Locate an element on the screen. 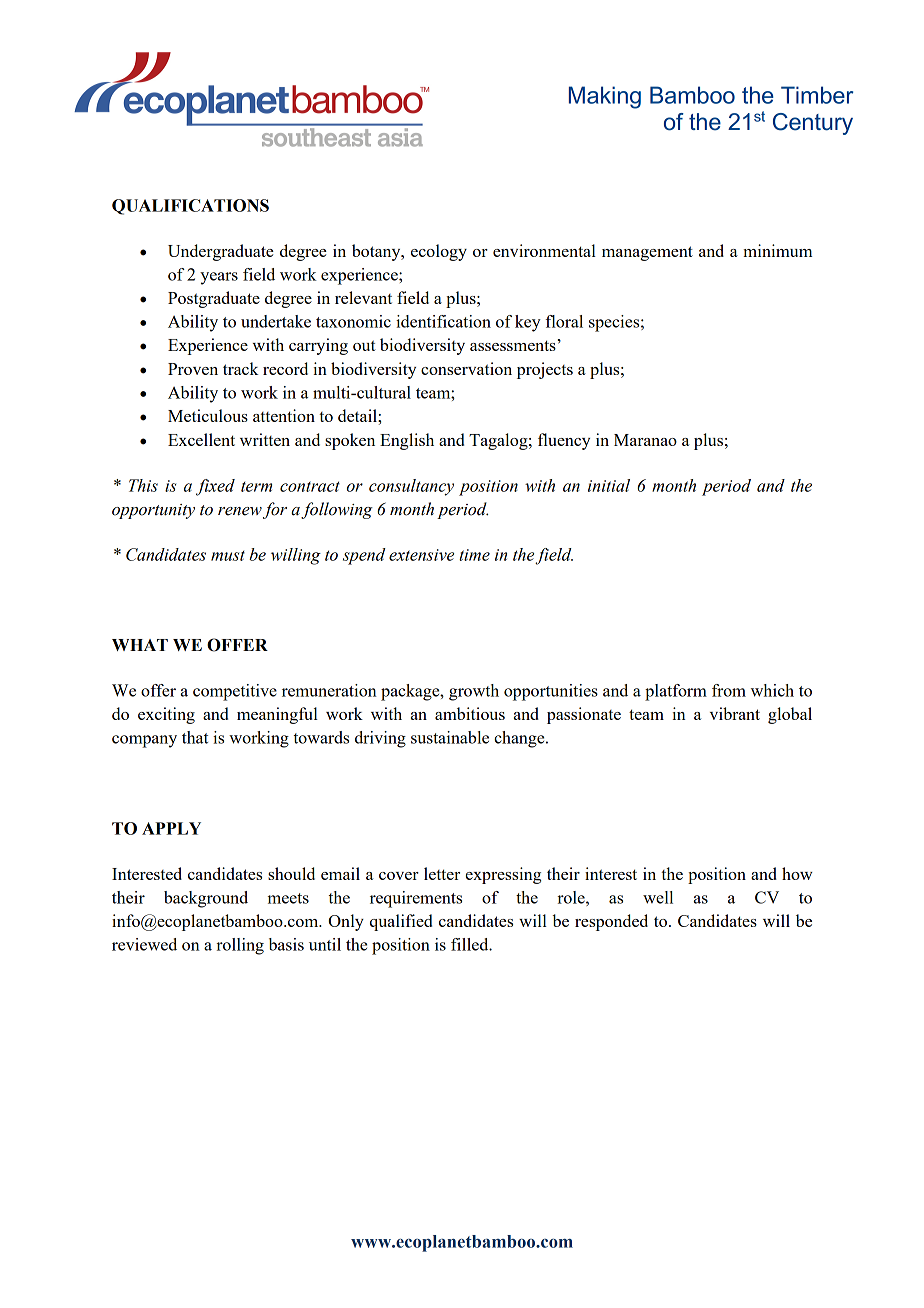  renew is located at coordinates (240, 511).
